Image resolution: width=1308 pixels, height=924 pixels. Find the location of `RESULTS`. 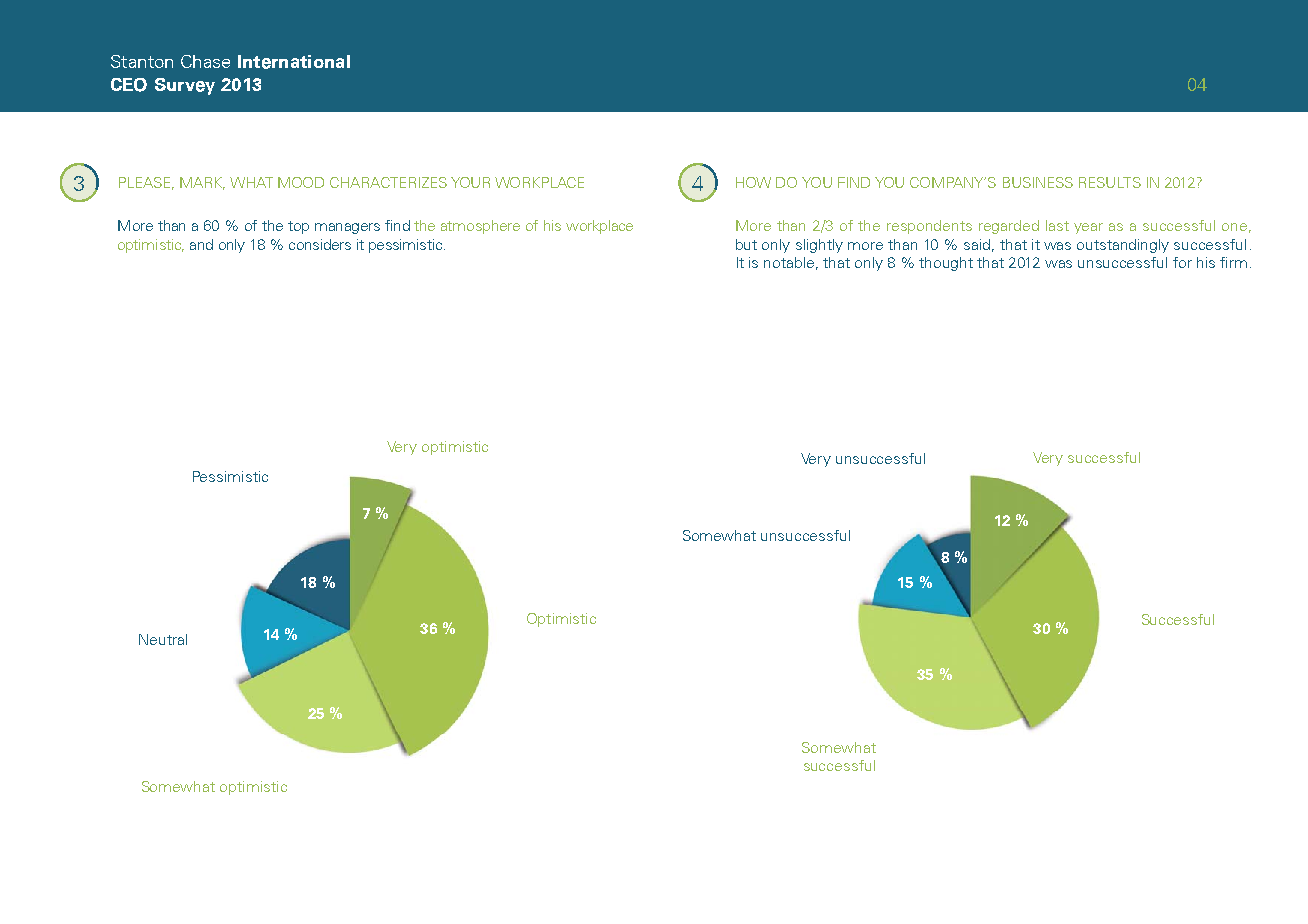

RESULTS is located at coordinates (1110, 182).
